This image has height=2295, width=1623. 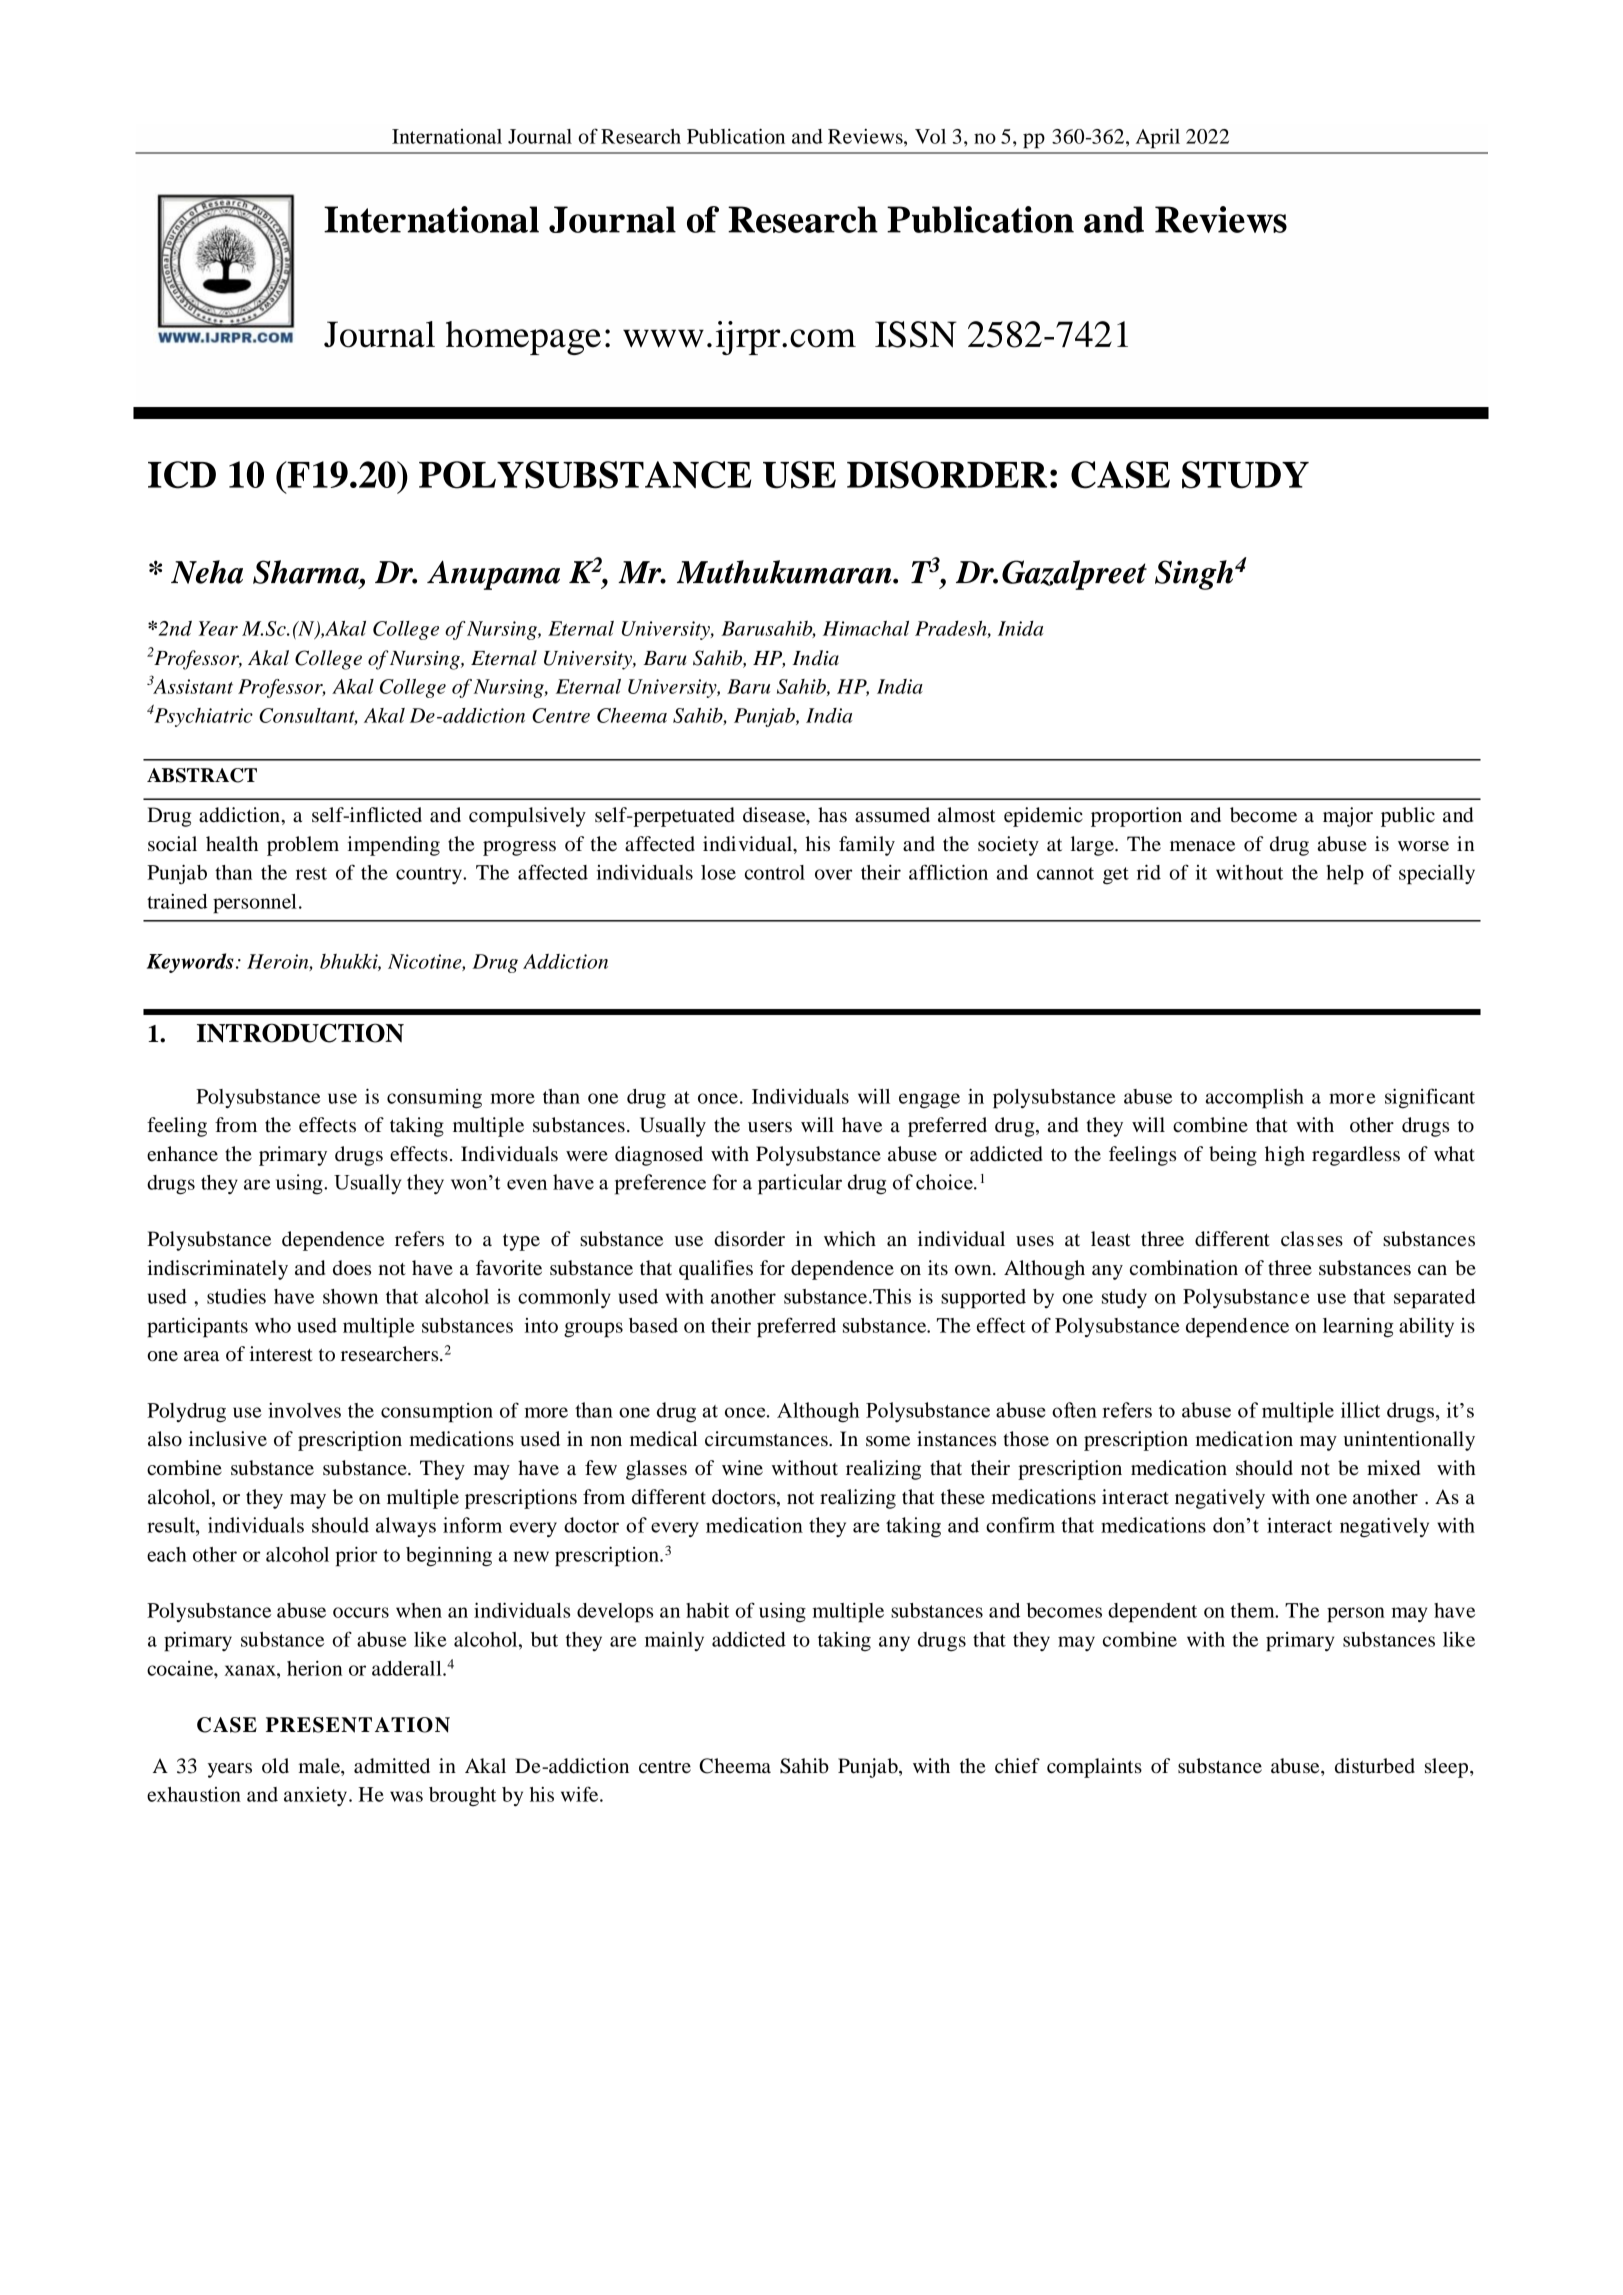 What do you see at coordinates (834, 874) in the image?
I see `over` at bounding box center [834, 874].
